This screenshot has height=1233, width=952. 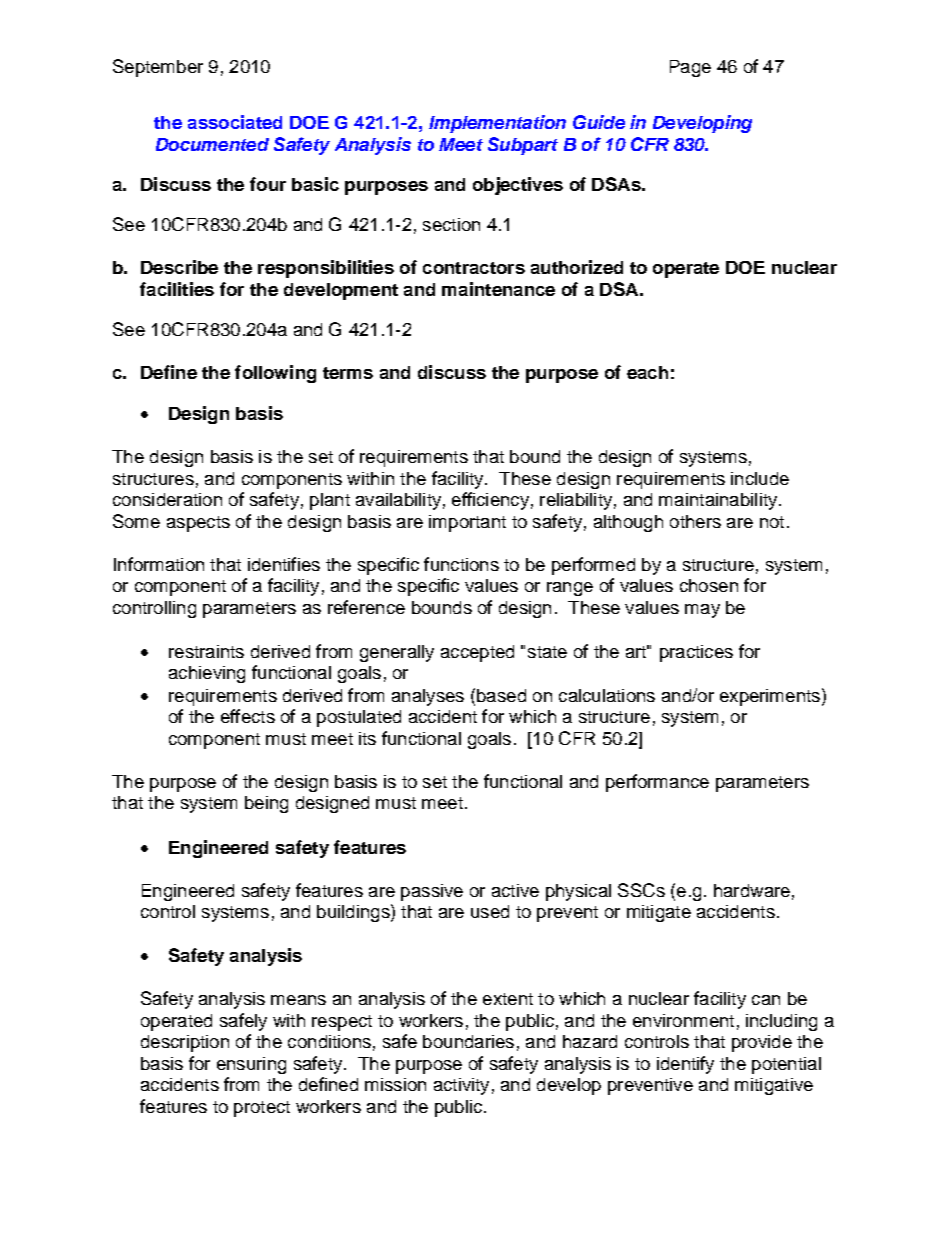 What do you see at coordinates (461, 564) in the screenshot?
I see `functions` at bounding box center [461, 564].
